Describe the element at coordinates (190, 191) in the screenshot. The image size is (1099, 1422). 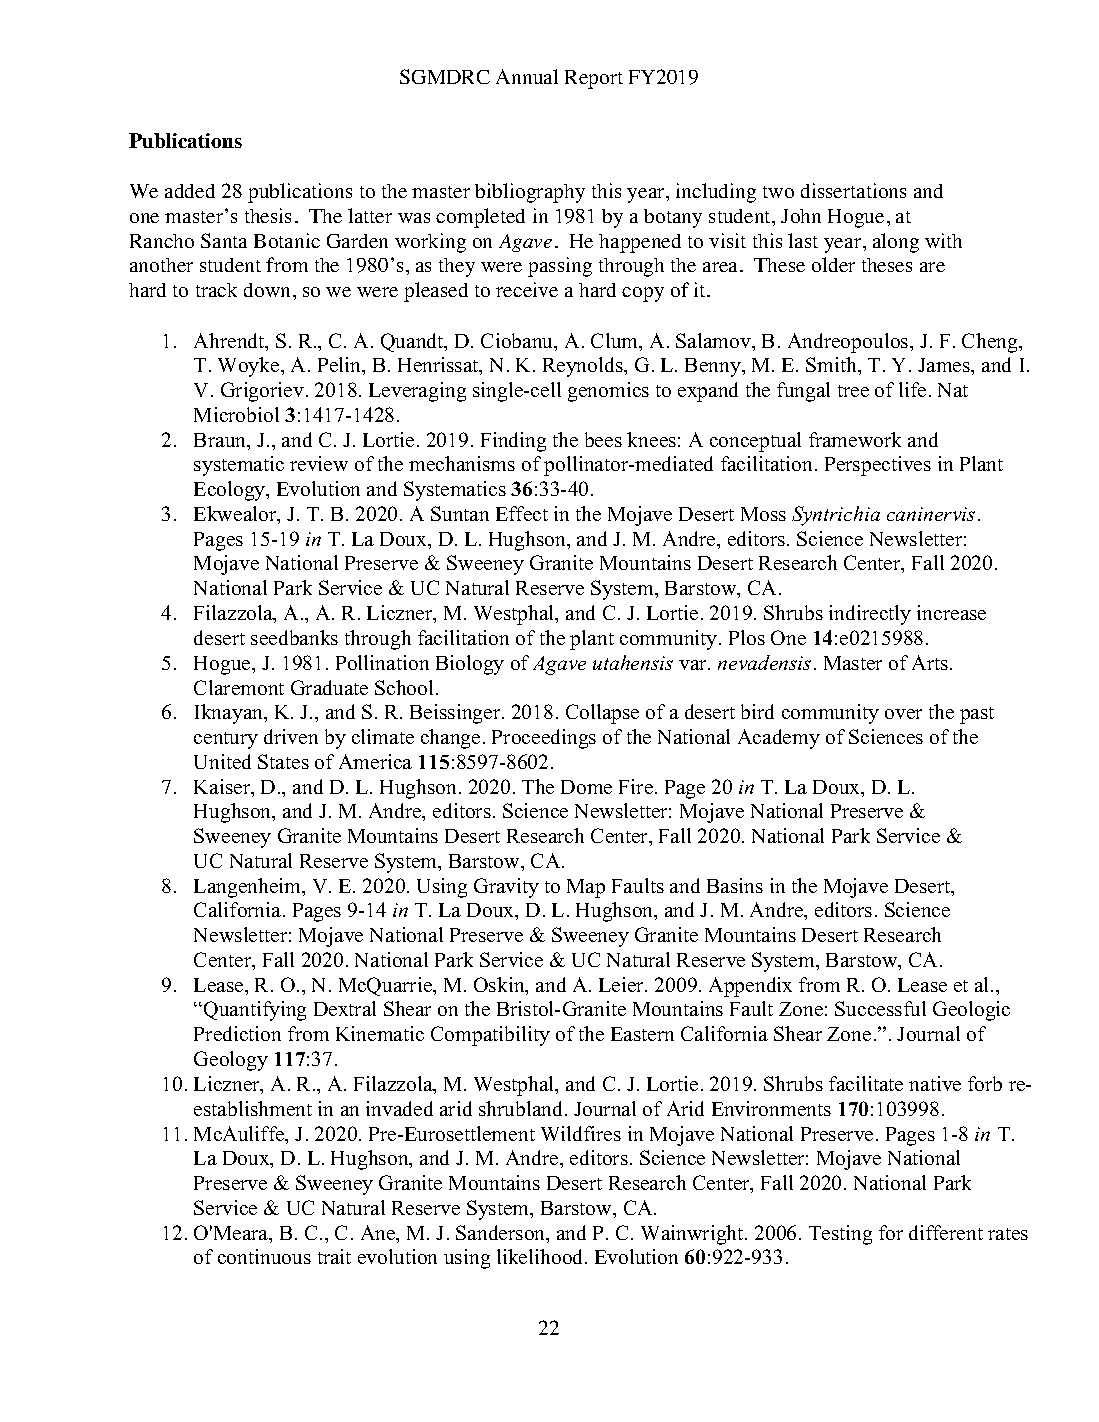
I see `added` at that location.
